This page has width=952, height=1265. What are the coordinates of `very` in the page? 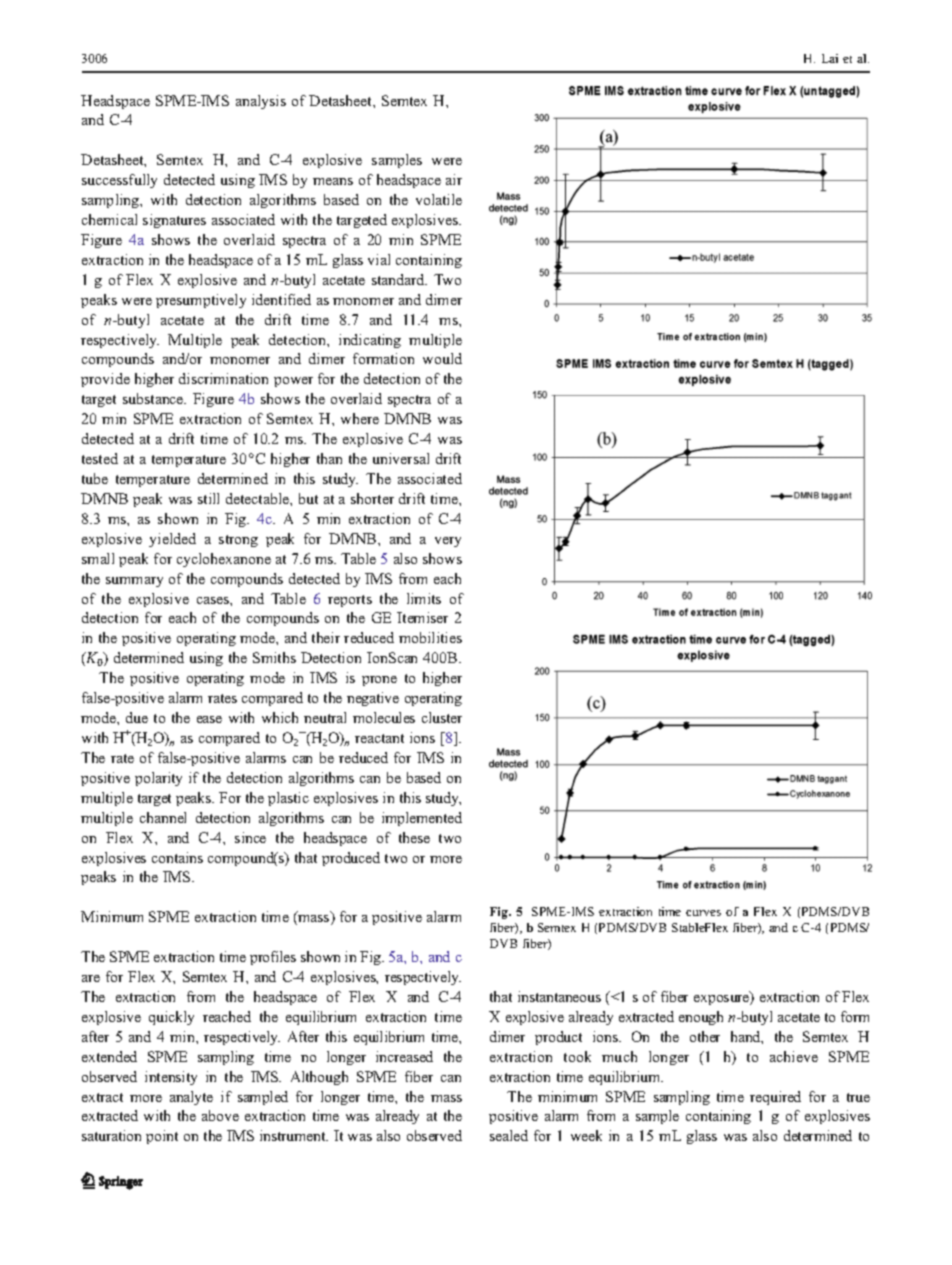 It's located at (448, 542).
